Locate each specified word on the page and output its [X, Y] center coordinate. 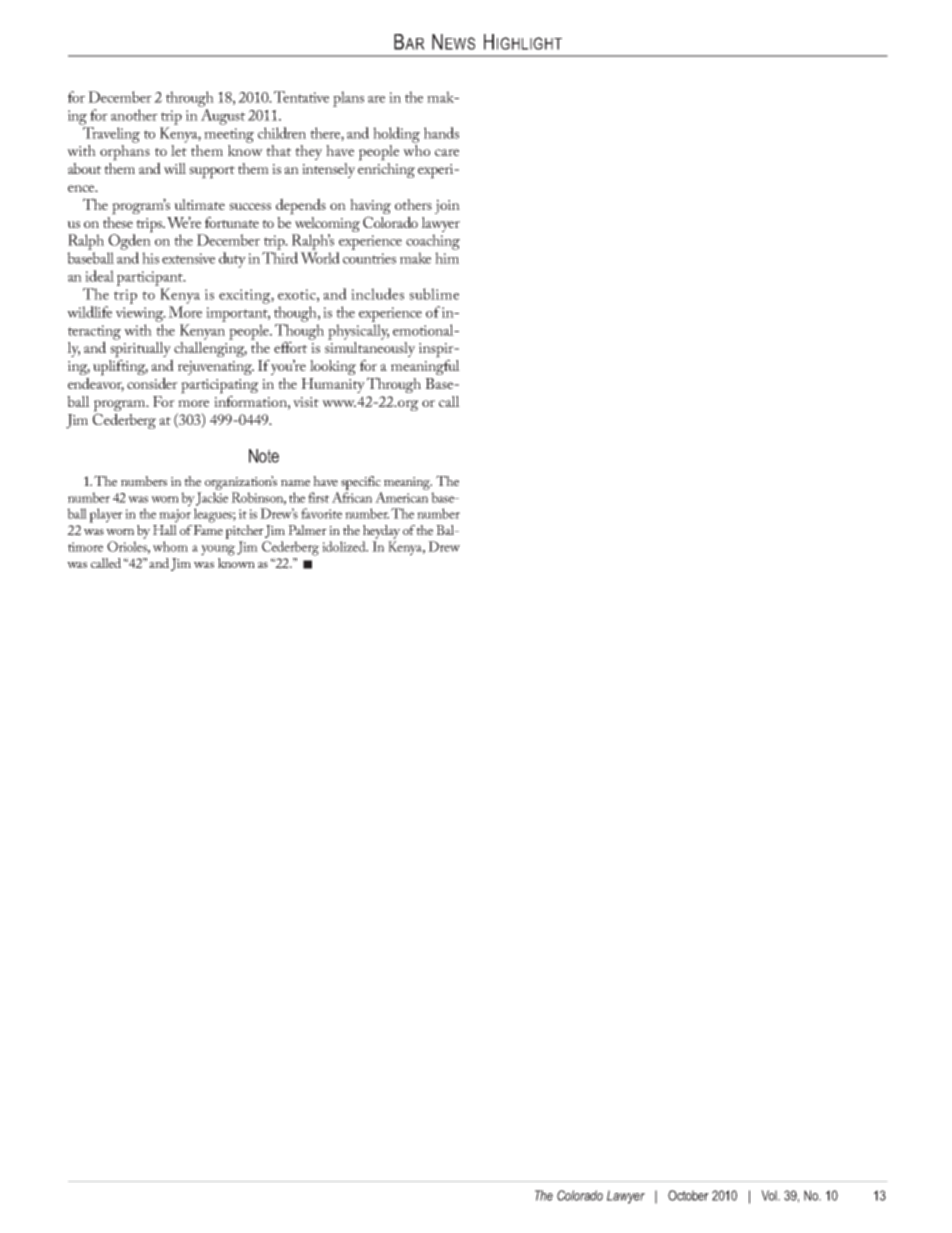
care [447, 152]
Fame [208, 530]
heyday [381, 532]
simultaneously [370, 349]
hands [441, 133]
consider [152, 383]
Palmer [307, 530]
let [179, 150]
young [218, 550]
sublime [434, 294]
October [688, 1195]
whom [170, 546]
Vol [770, 1195]
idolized [345, 546]
